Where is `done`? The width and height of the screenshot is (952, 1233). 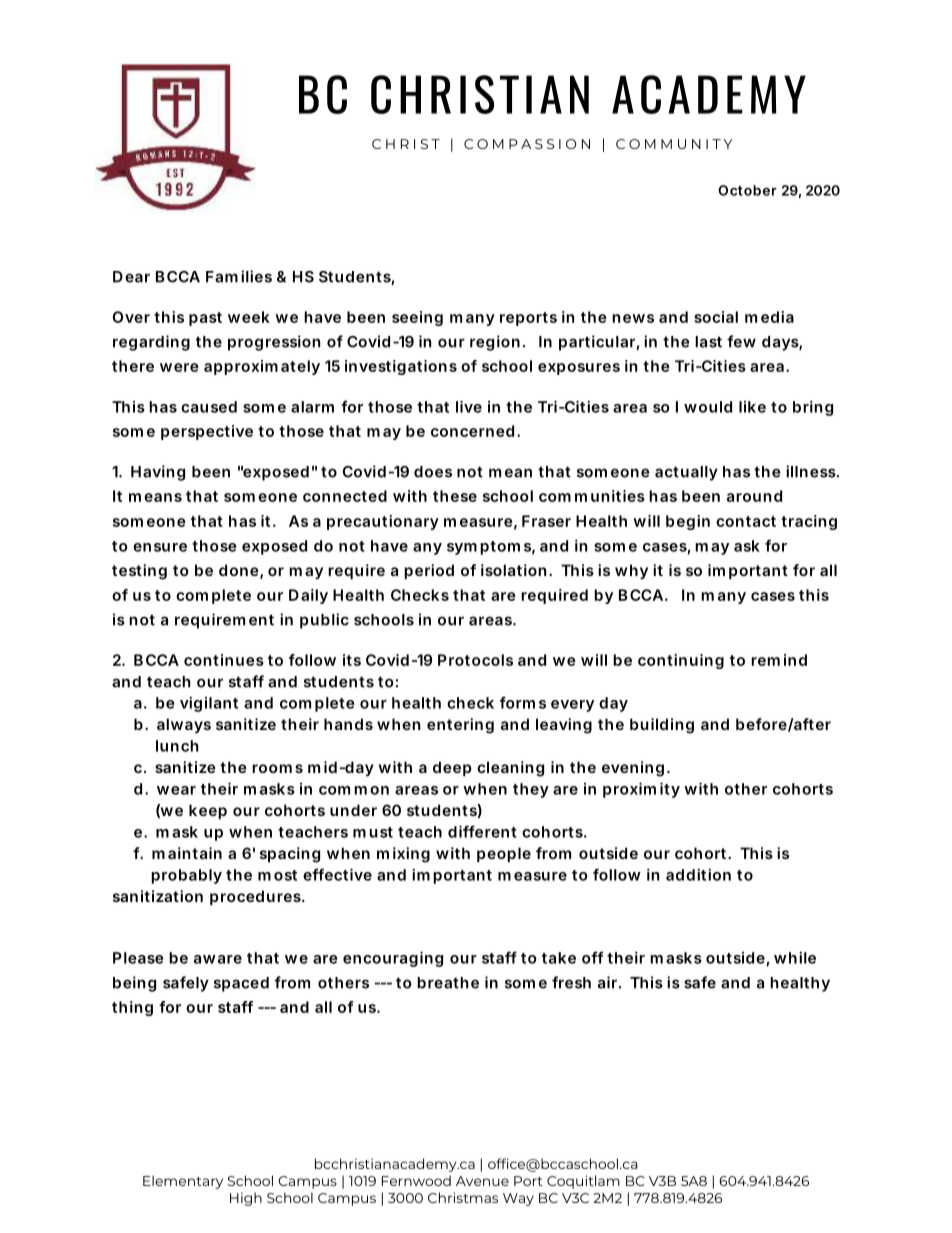 done is located at coordinates (241, 571).
